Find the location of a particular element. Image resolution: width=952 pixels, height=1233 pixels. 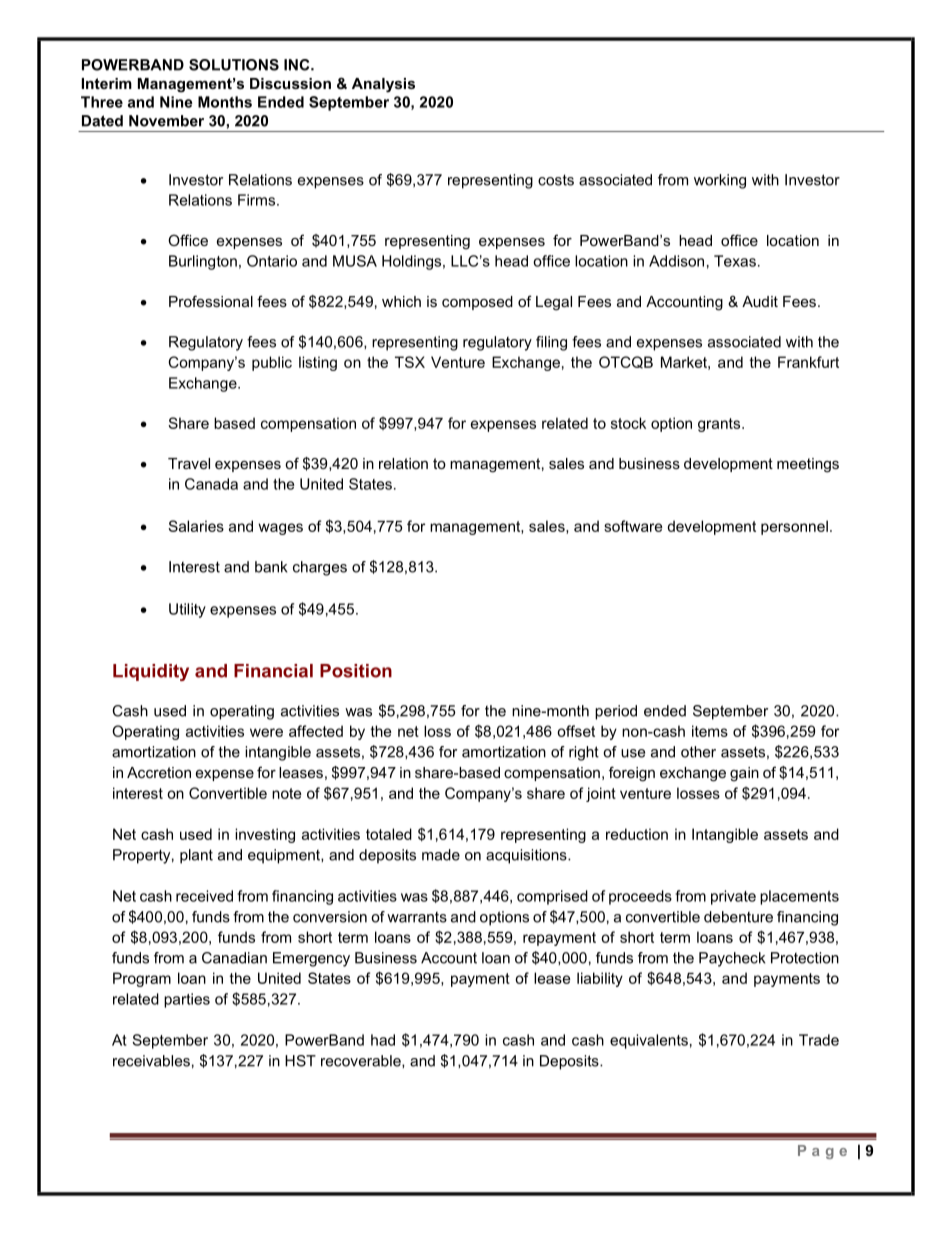

Accretion is located at coordinates (159, 772).
